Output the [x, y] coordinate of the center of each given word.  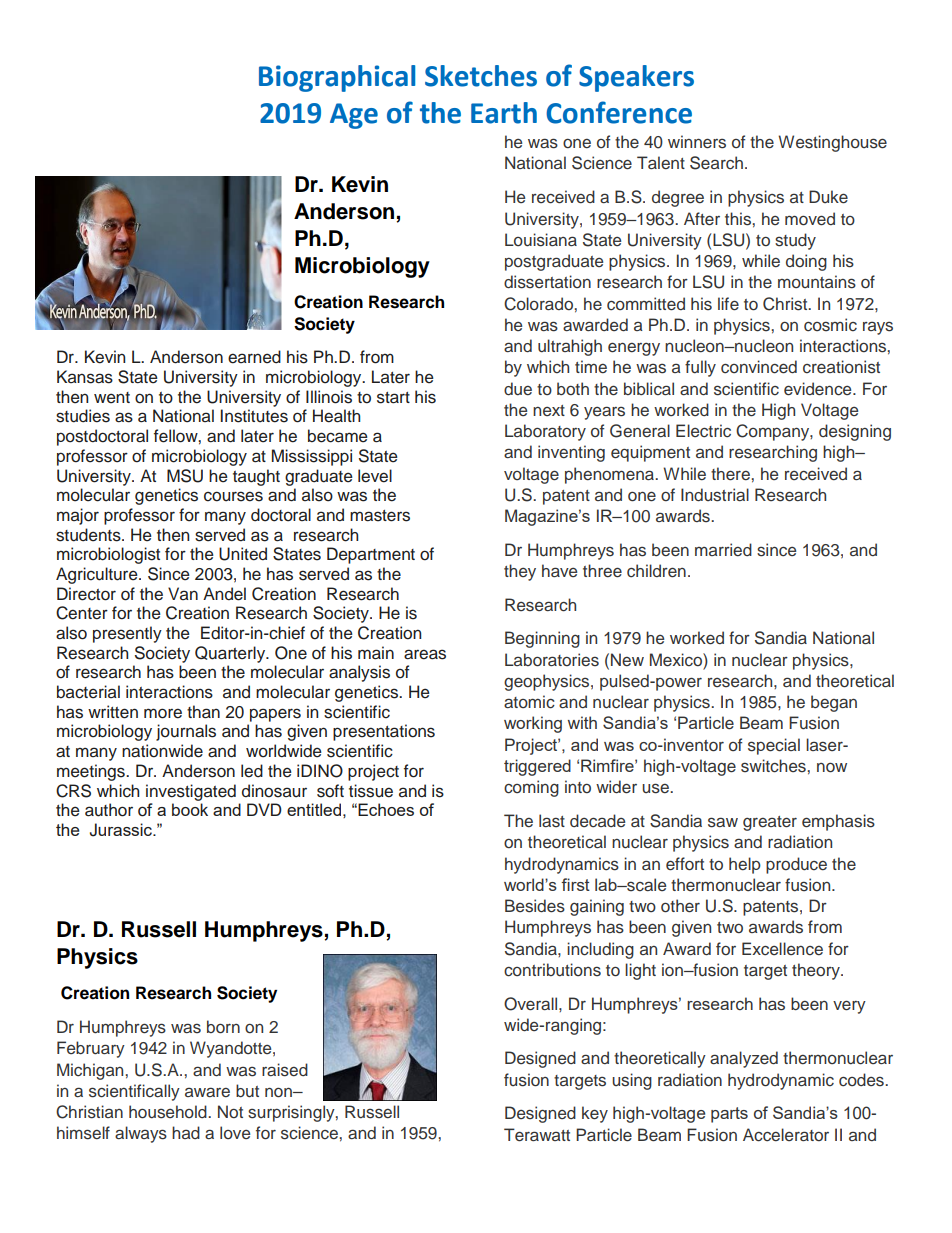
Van [183, 593]
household [169, 1112]
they [520, 572]
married [723, 550]
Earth [504, 113]
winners [697, 142]
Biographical [337, 78]
